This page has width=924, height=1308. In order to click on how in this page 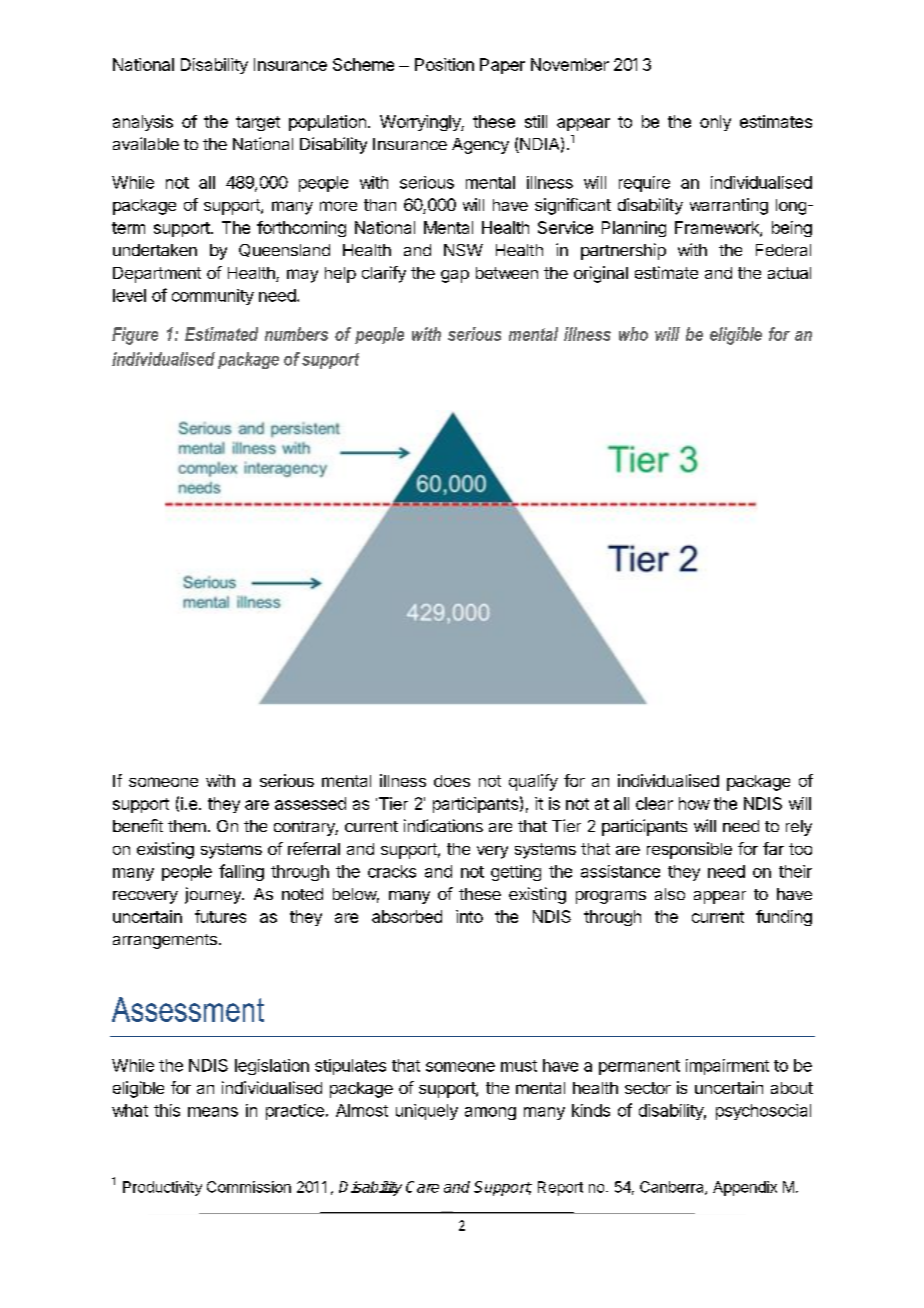, I will do `click(694, 803)`.
